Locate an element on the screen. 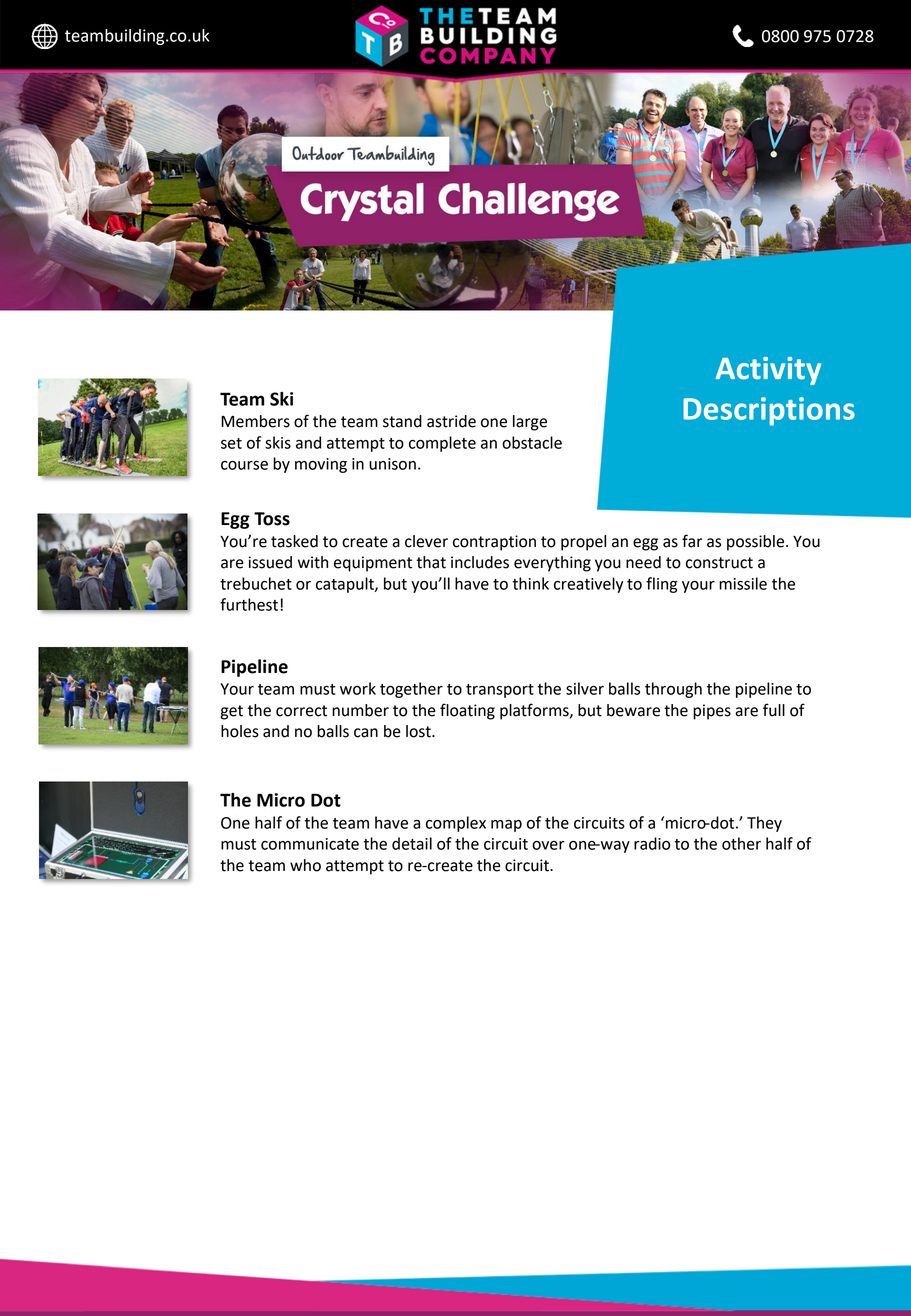 Image resolution: width=911 pixels, height=1316 pixels. over is located at coordinates (548, 845).
